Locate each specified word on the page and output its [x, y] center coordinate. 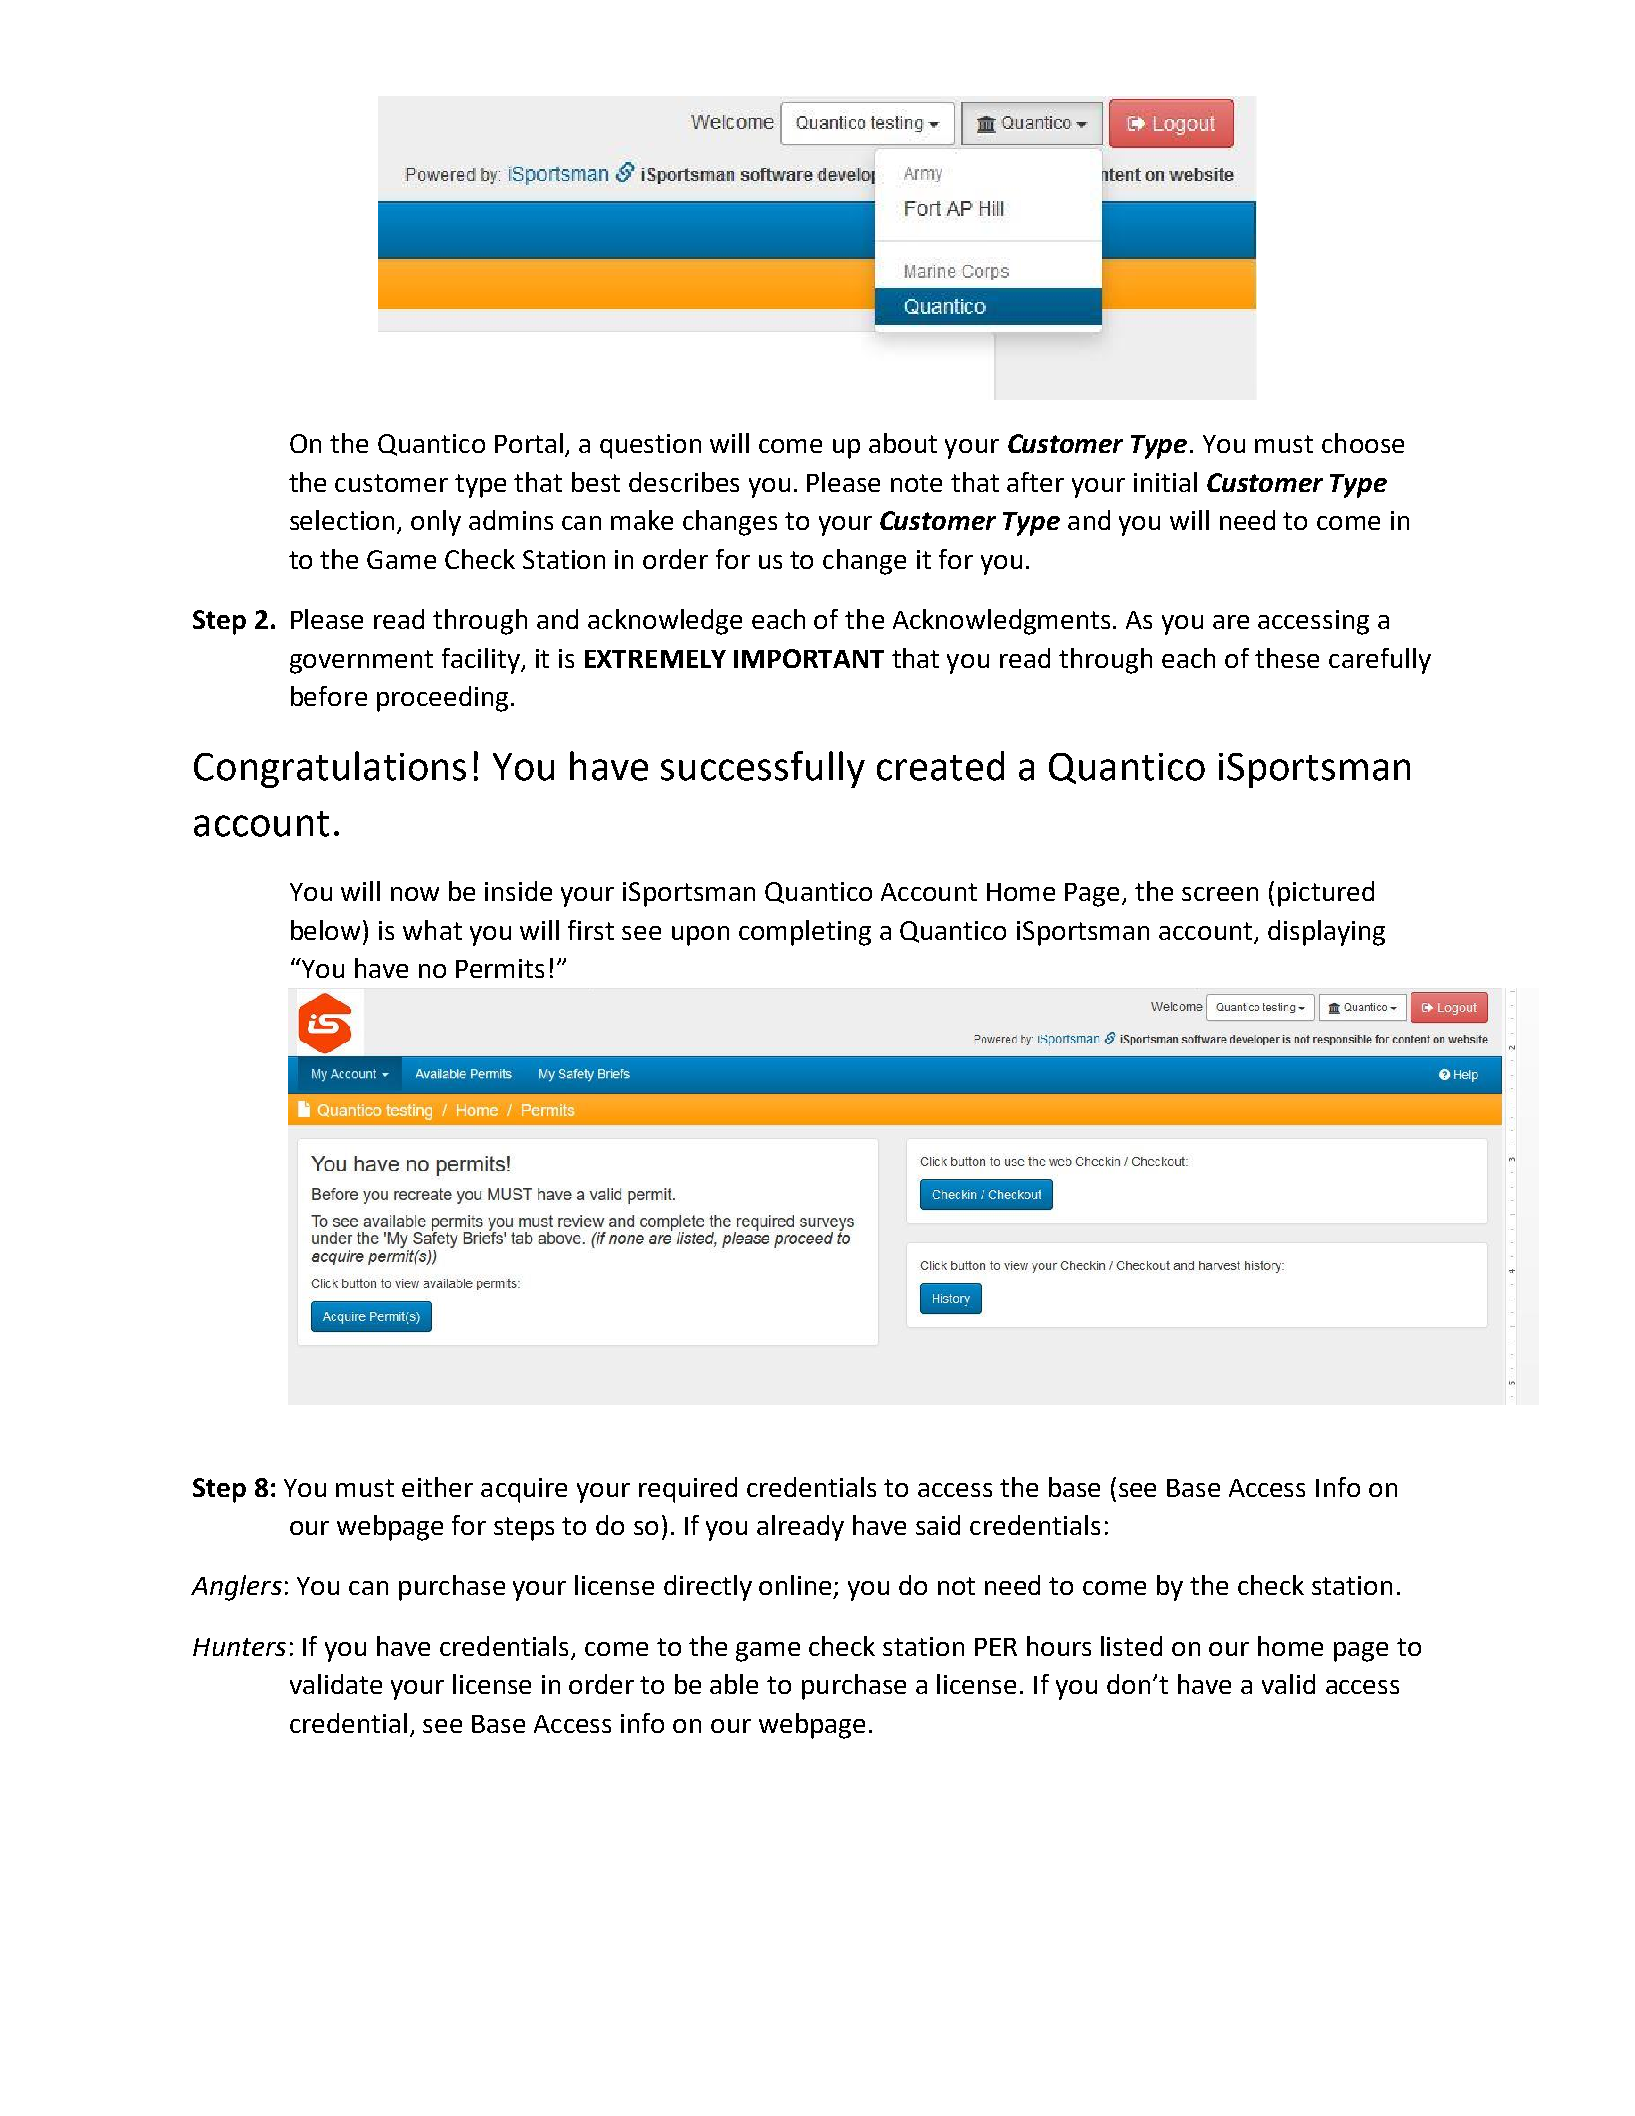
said [938, 1525]
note [916, 483]
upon [700, 936]
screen [1220, 894]
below [327, 930]
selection [342, 520]
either [437, 1487]
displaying [1326, 933]
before [329, 696]
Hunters [239, 1647]
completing [805, 933]
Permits [500, 968]
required [688, 1490]
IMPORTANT [809, 658]
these [1287, 658]
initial [1165, 482]
